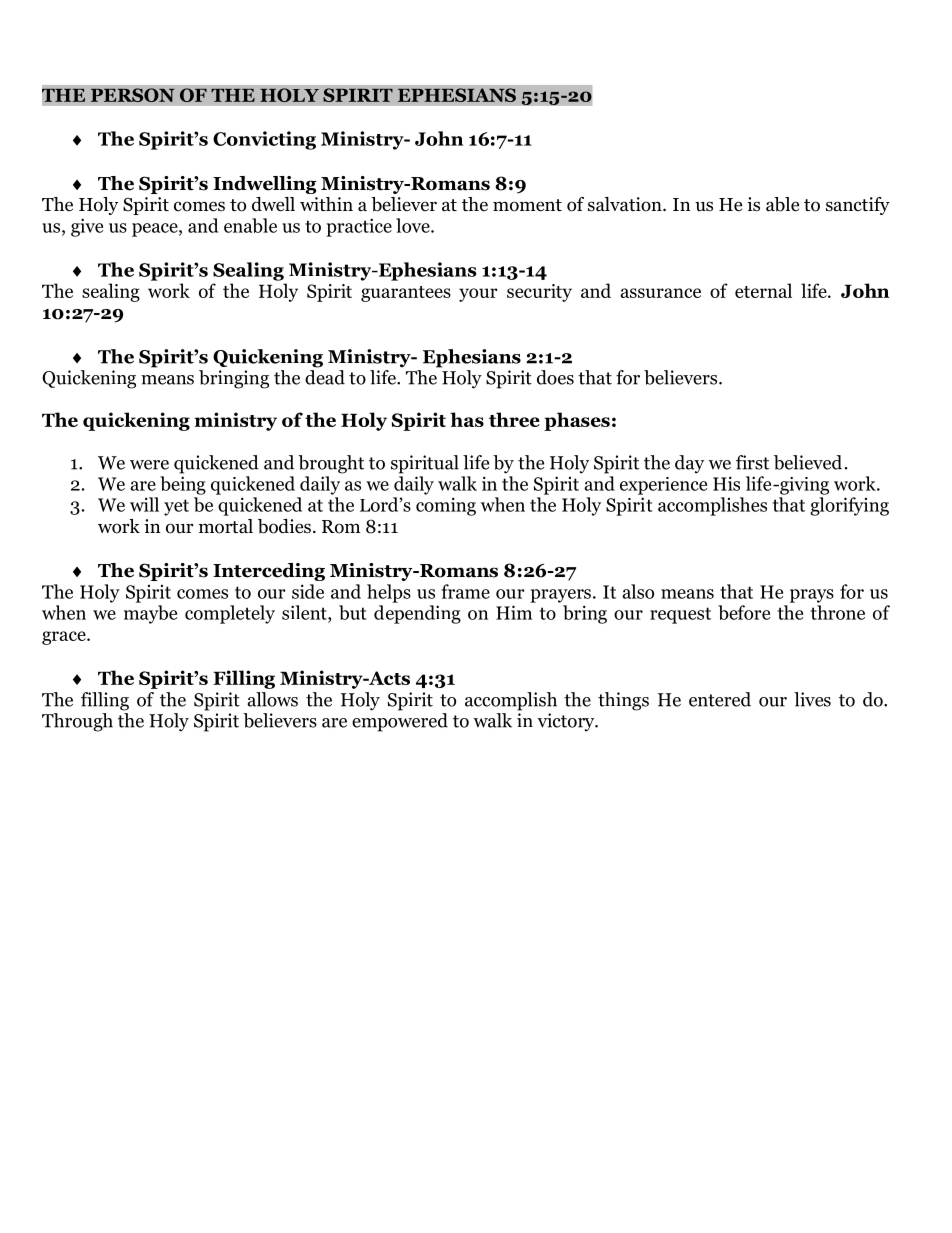  I want to click on eternal, so click(763, 290).
